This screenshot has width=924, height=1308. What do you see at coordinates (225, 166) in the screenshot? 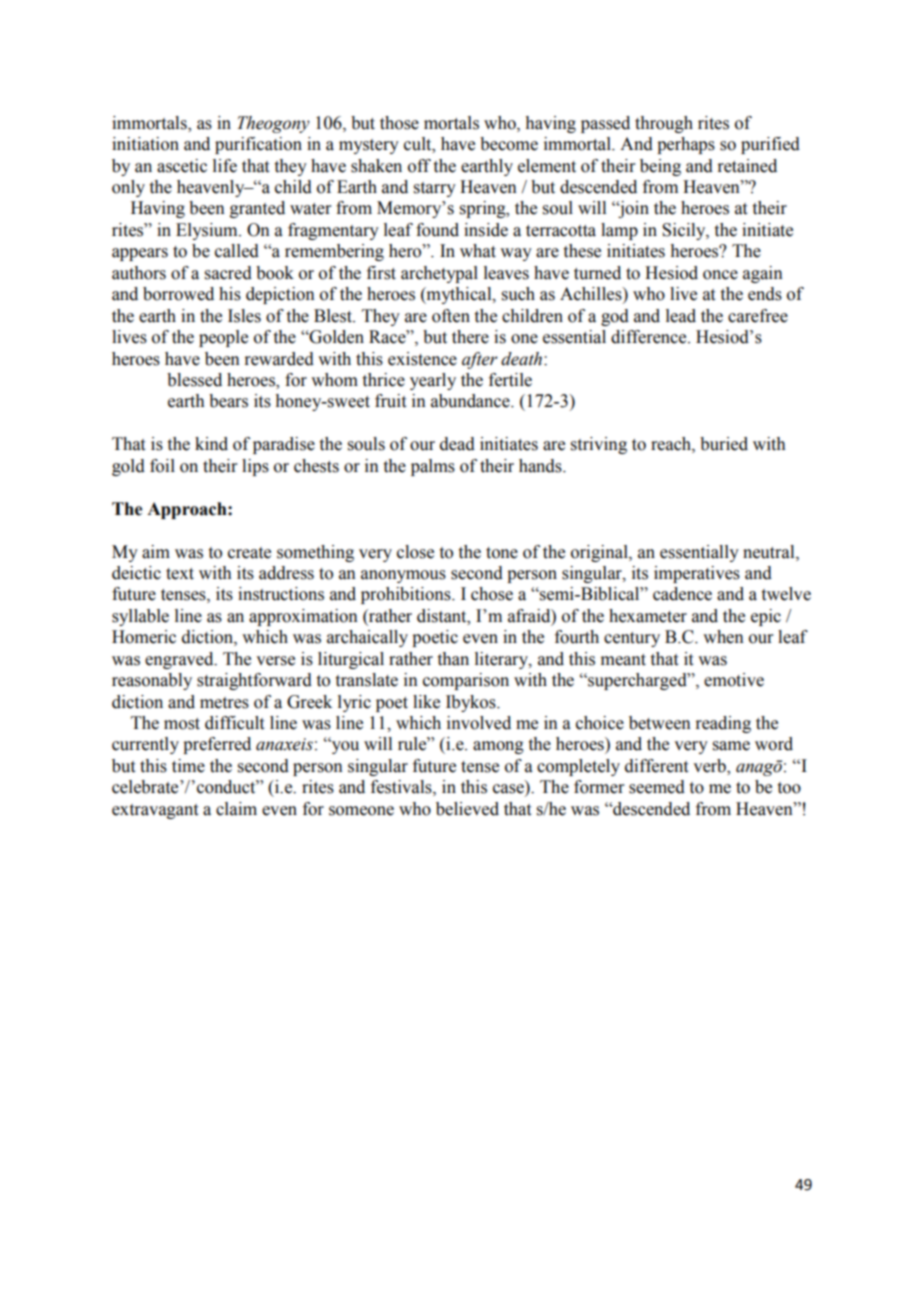
I see `life` at bounding box center [225, 166].
